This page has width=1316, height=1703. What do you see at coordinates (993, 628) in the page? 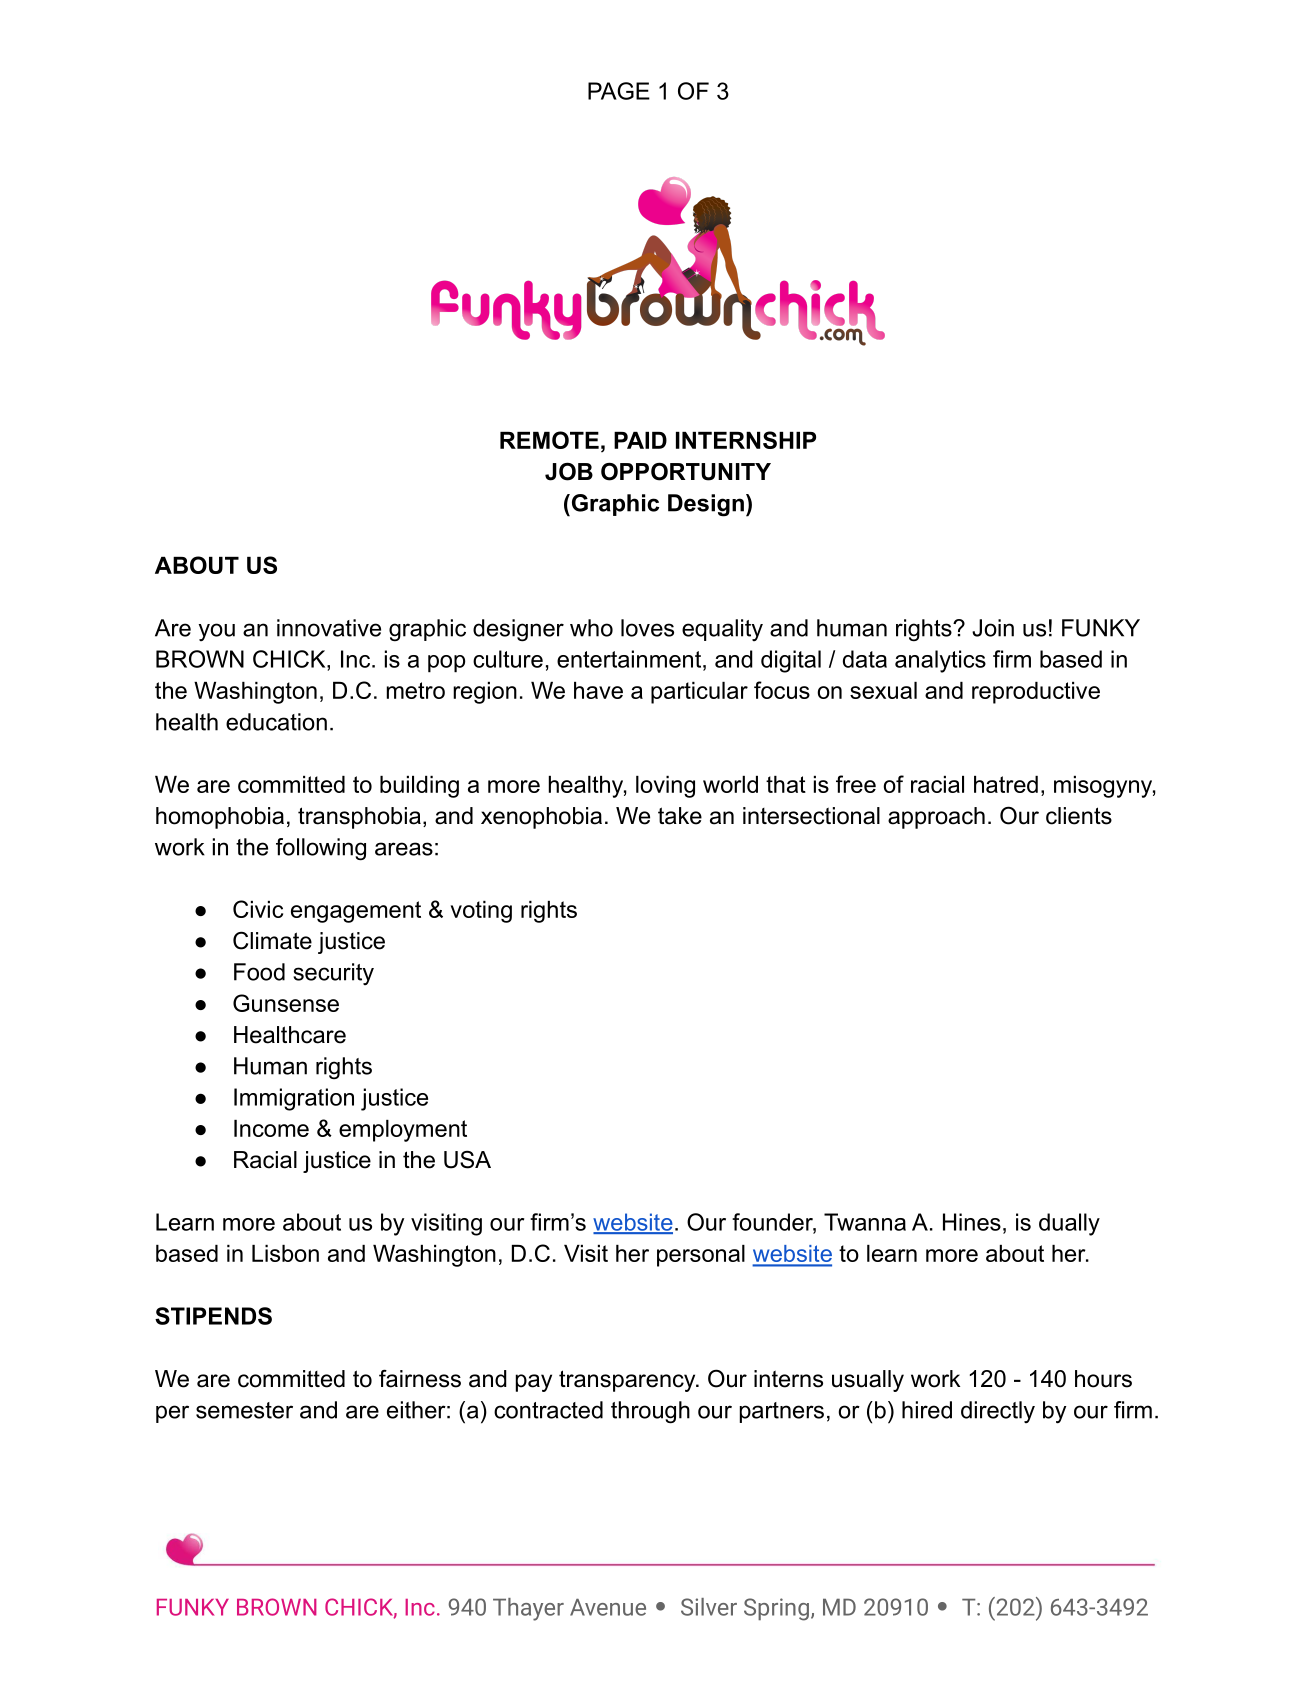
I see `Join` at bounding box center [993, 628].
